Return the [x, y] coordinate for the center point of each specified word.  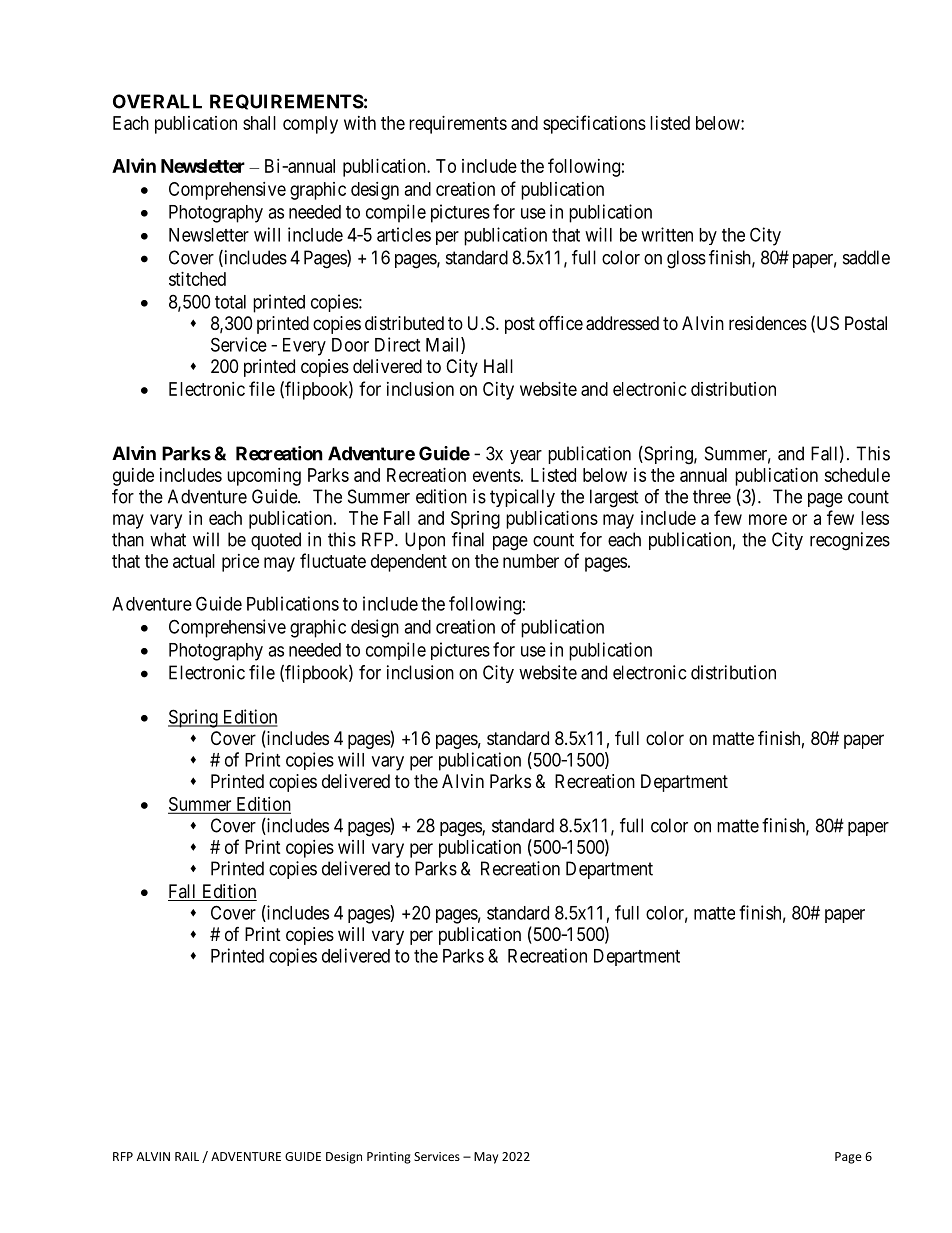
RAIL [187, 1156]
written [667, 234]
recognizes [850, 541]
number [531, 561]
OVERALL [157, 101]
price [240, 563]
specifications [594, 124]
